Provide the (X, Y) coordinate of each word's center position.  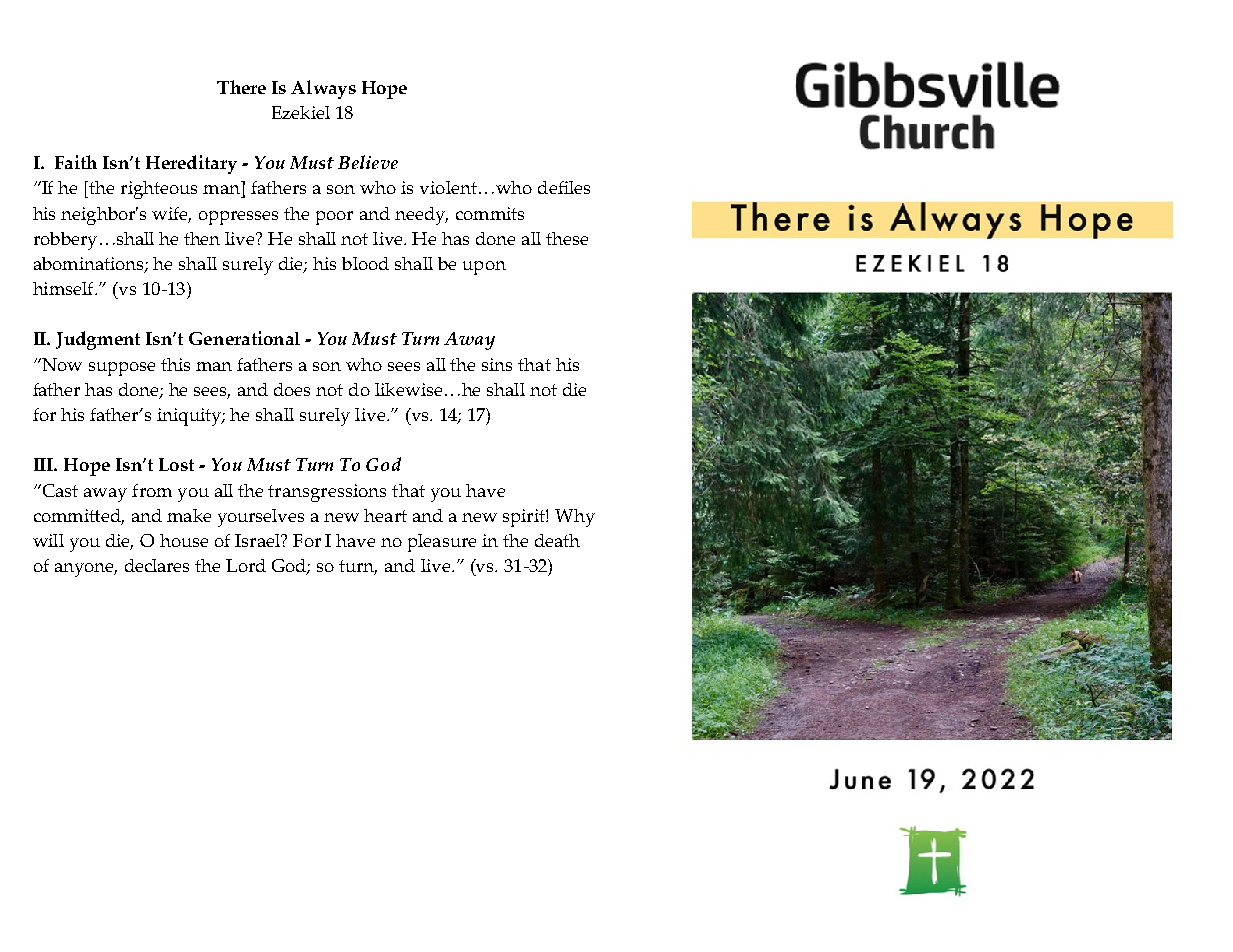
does (292, 389)
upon (484, 268)
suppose (122, 369)
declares (157, 565)
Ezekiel (301, 112)
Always (323, 89)
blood (365, 263)
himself (64, 288)
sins (497, 364)
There (241, 87)
